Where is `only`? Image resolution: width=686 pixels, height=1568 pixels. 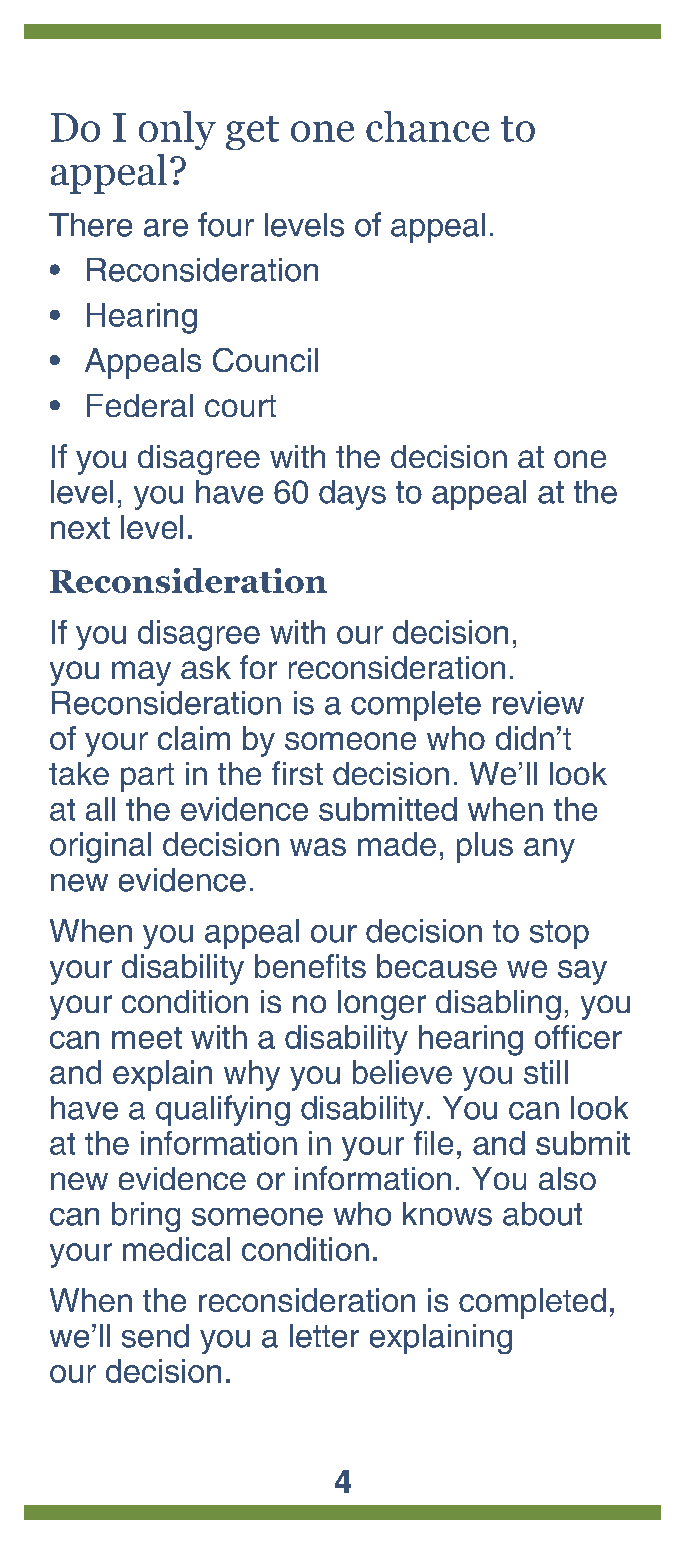
only is located at coordinates (177, 130).
